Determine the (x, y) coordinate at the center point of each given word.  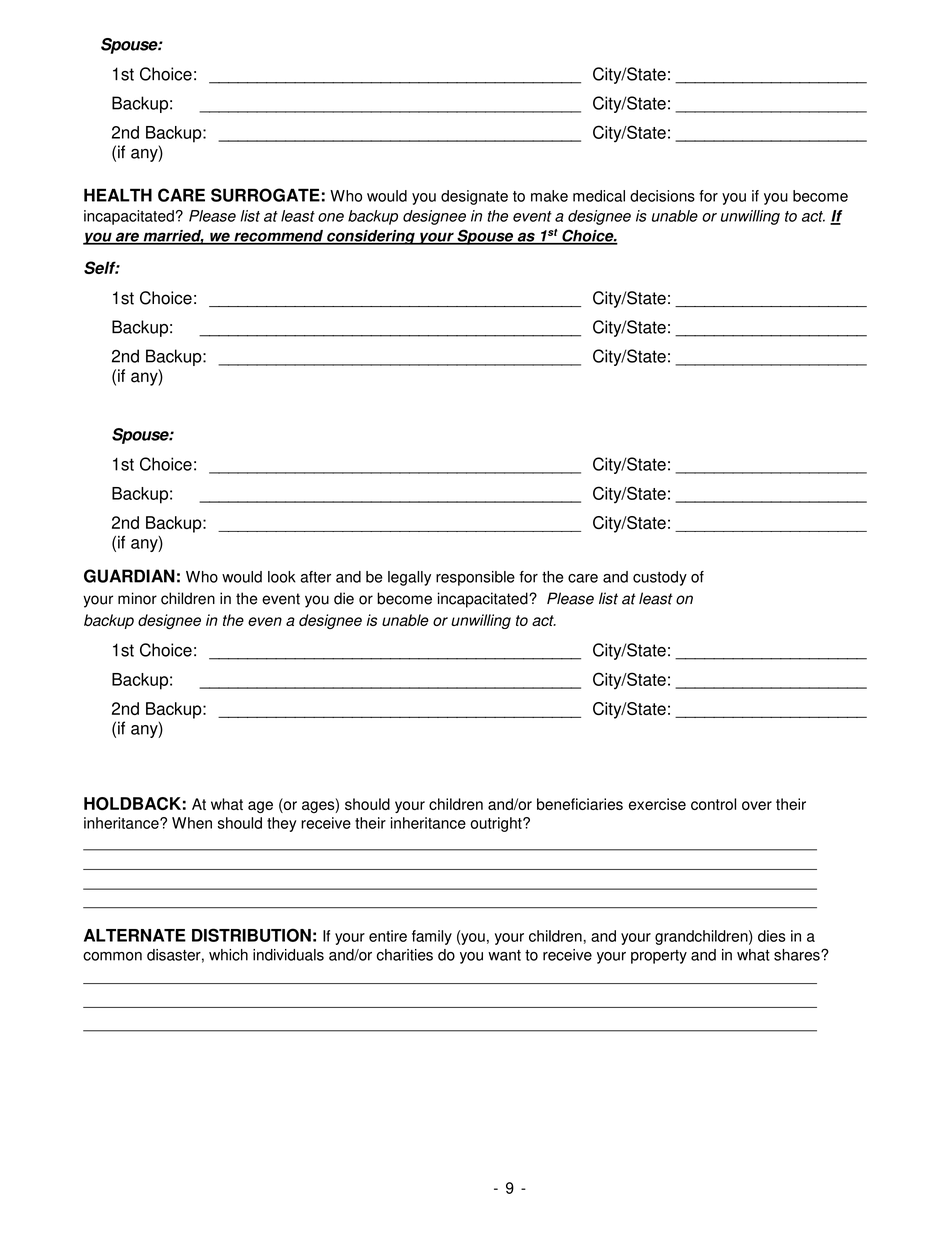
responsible (475, 578)
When (192, 823)
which (228, 955)
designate (474, 197)
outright (497, 824)
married (172, 237)
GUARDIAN (129, 576)
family (432, 937)
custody (660, 578)
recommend (278, 237)
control (713, 804)
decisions (662, 196)
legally (409, 578)
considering (371, 237)
